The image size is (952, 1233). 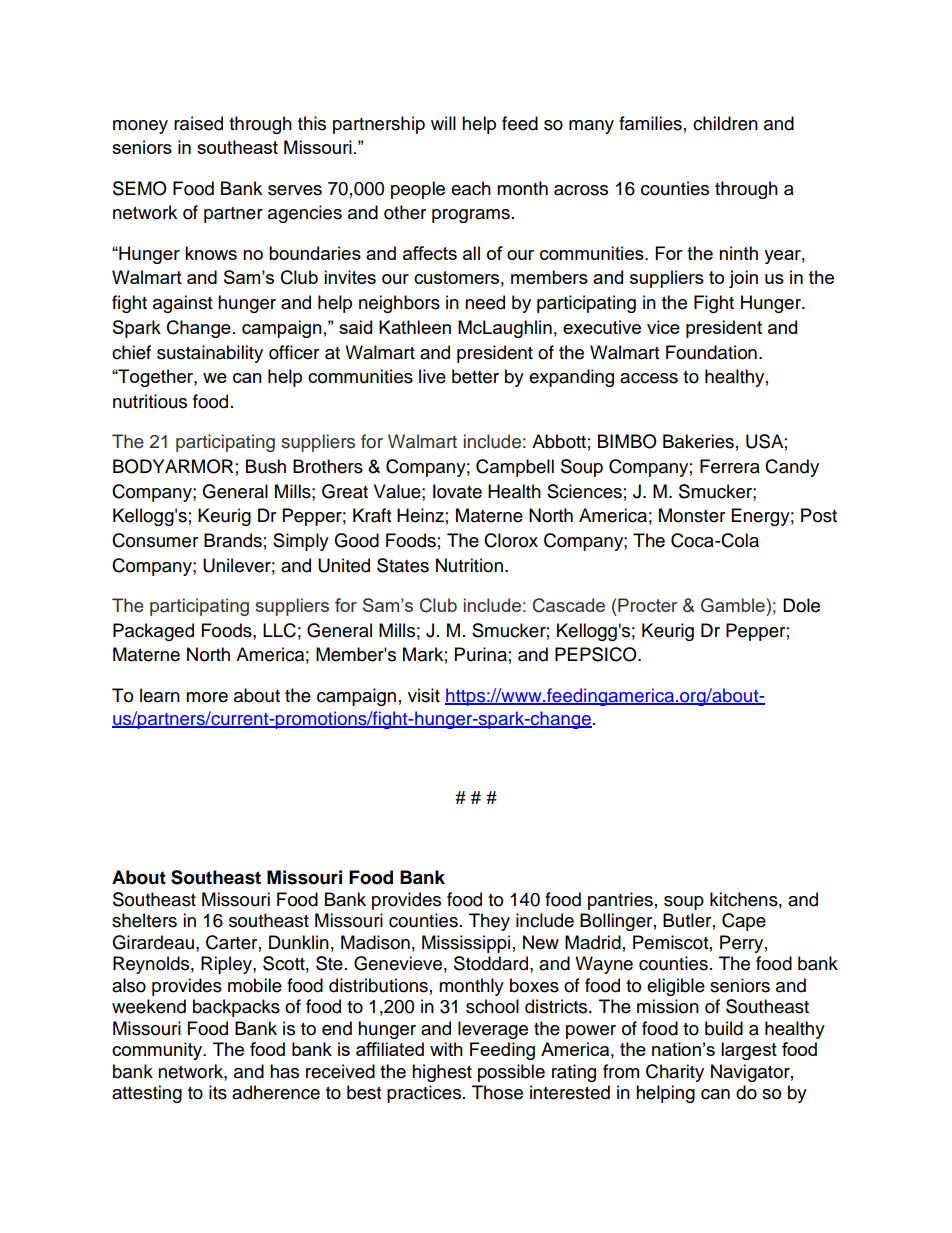 What do you see at coordinates (489, 922) in the document?
I see `They` at bounding box center [489, 922].
